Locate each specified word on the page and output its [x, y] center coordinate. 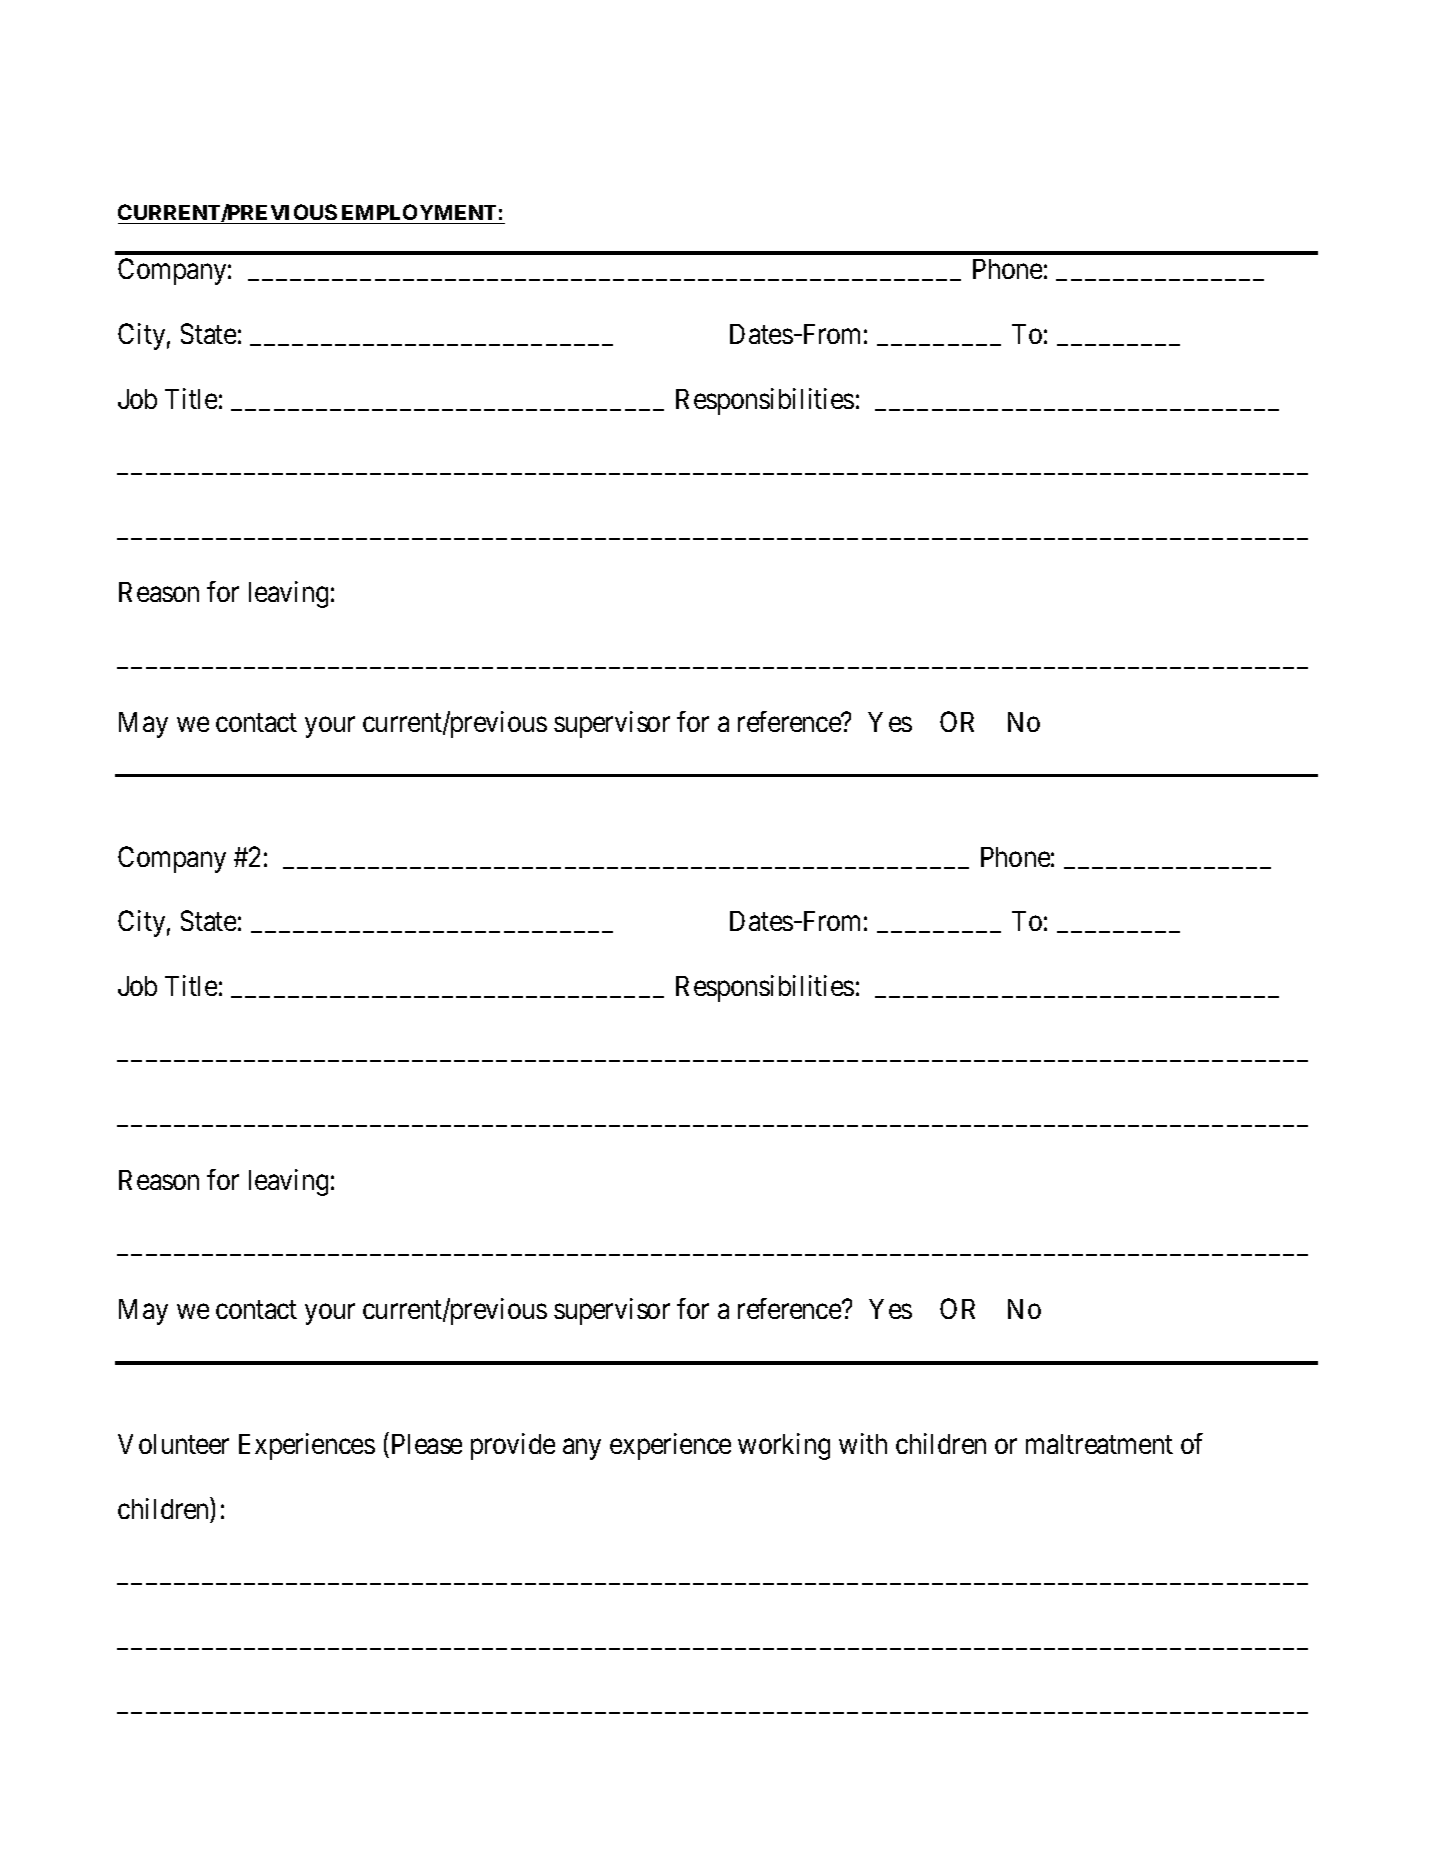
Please [427, 1444]
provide [513, 1446]
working [784, 1446]
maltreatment [1099, 1444]
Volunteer [173, 1444]
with [863, 1443]
